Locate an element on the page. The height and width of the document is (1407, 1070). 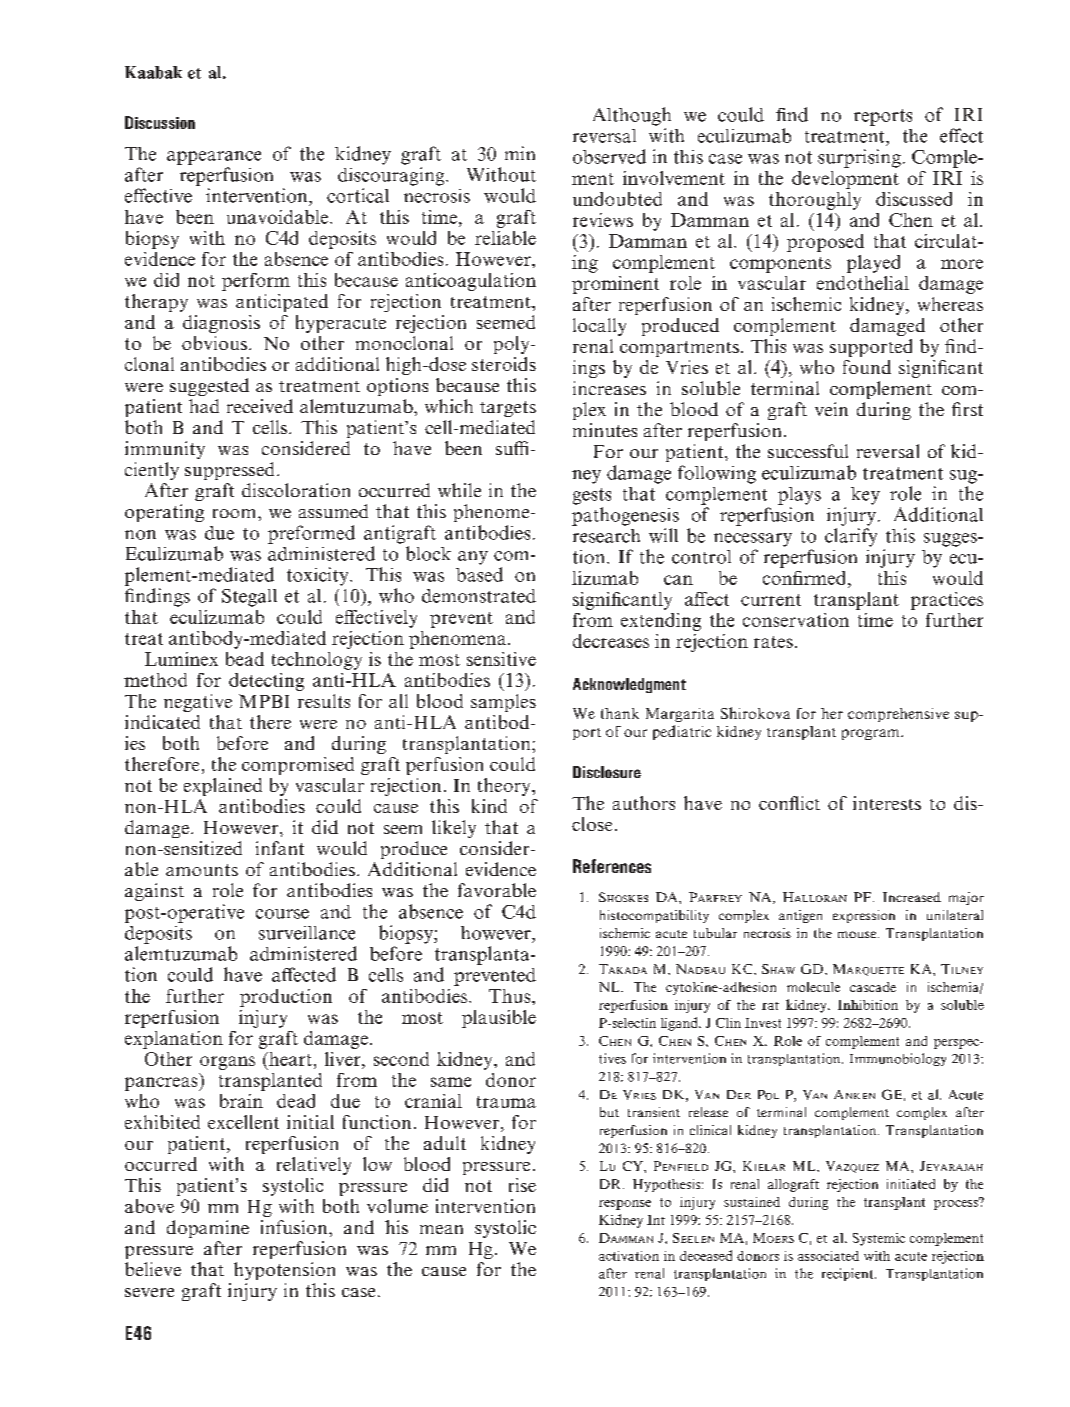
comprehensive is located at coordinates (898, 715).
